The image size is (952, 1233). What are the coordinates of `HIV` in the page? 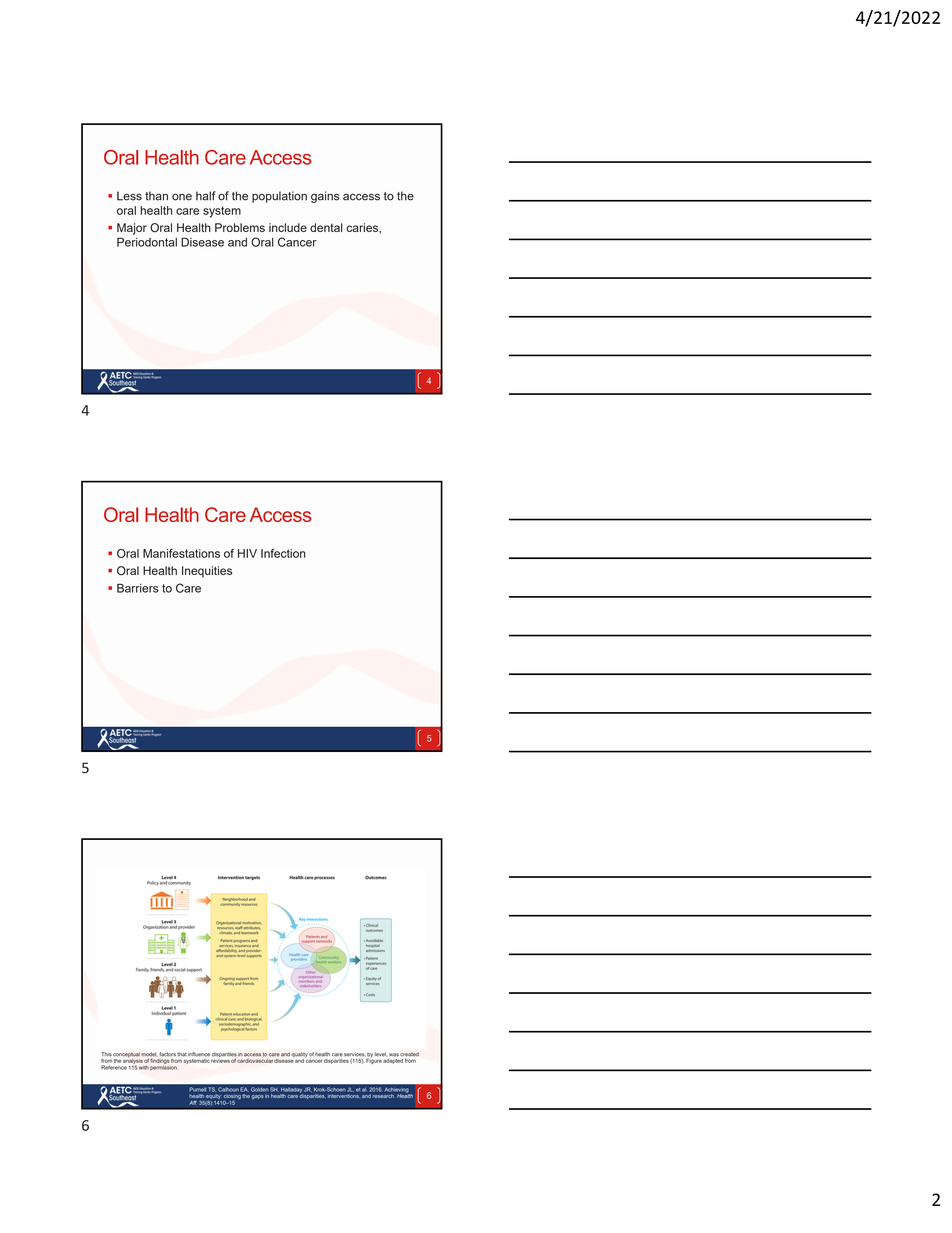 It's located at (247, 553).
